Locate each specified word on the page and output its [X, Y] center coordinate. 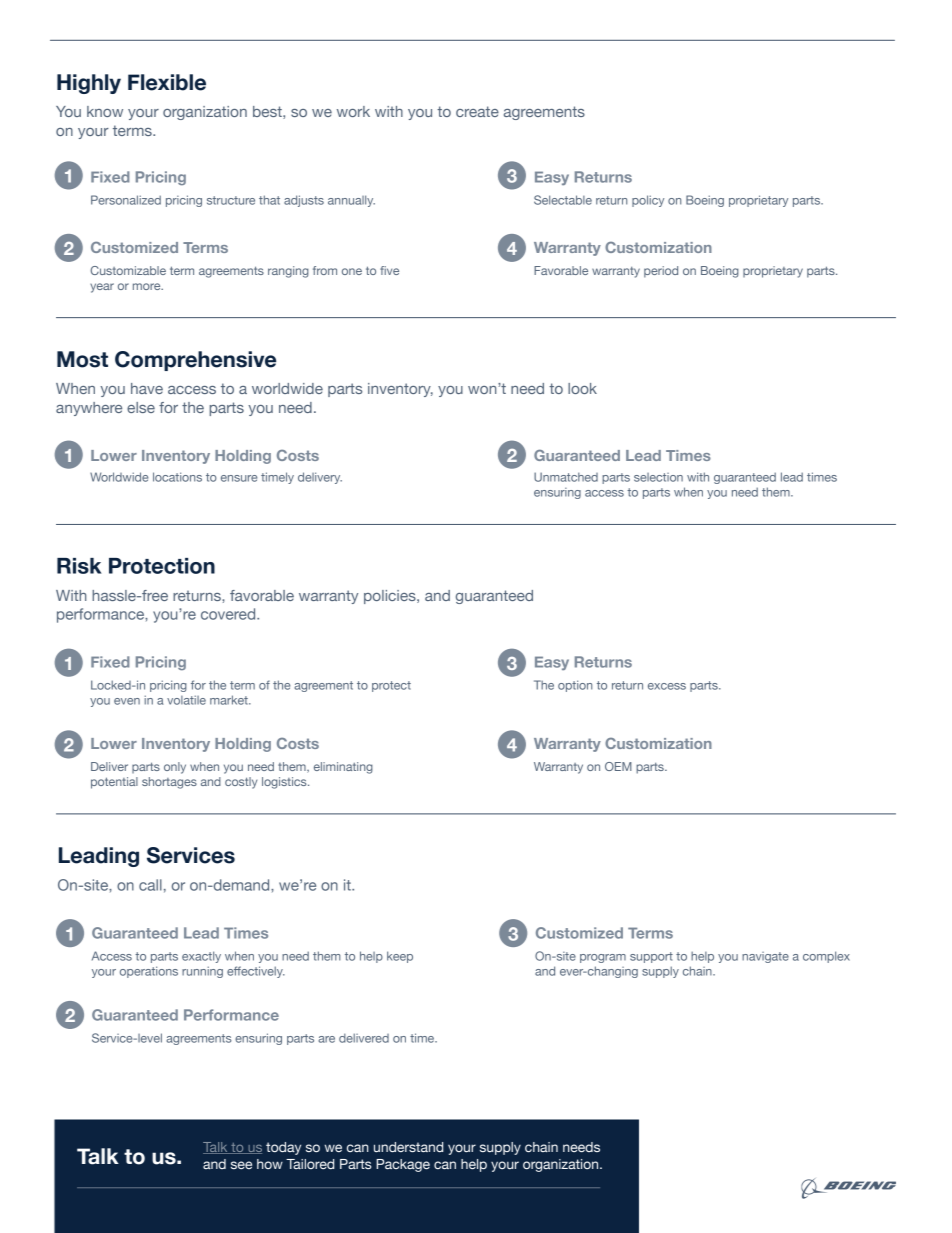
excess [667, 686]
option [575, 686]
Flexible [167, 82]
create [477, 111]
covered [229, 614]
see [241, 1165]
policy [648, 201]
